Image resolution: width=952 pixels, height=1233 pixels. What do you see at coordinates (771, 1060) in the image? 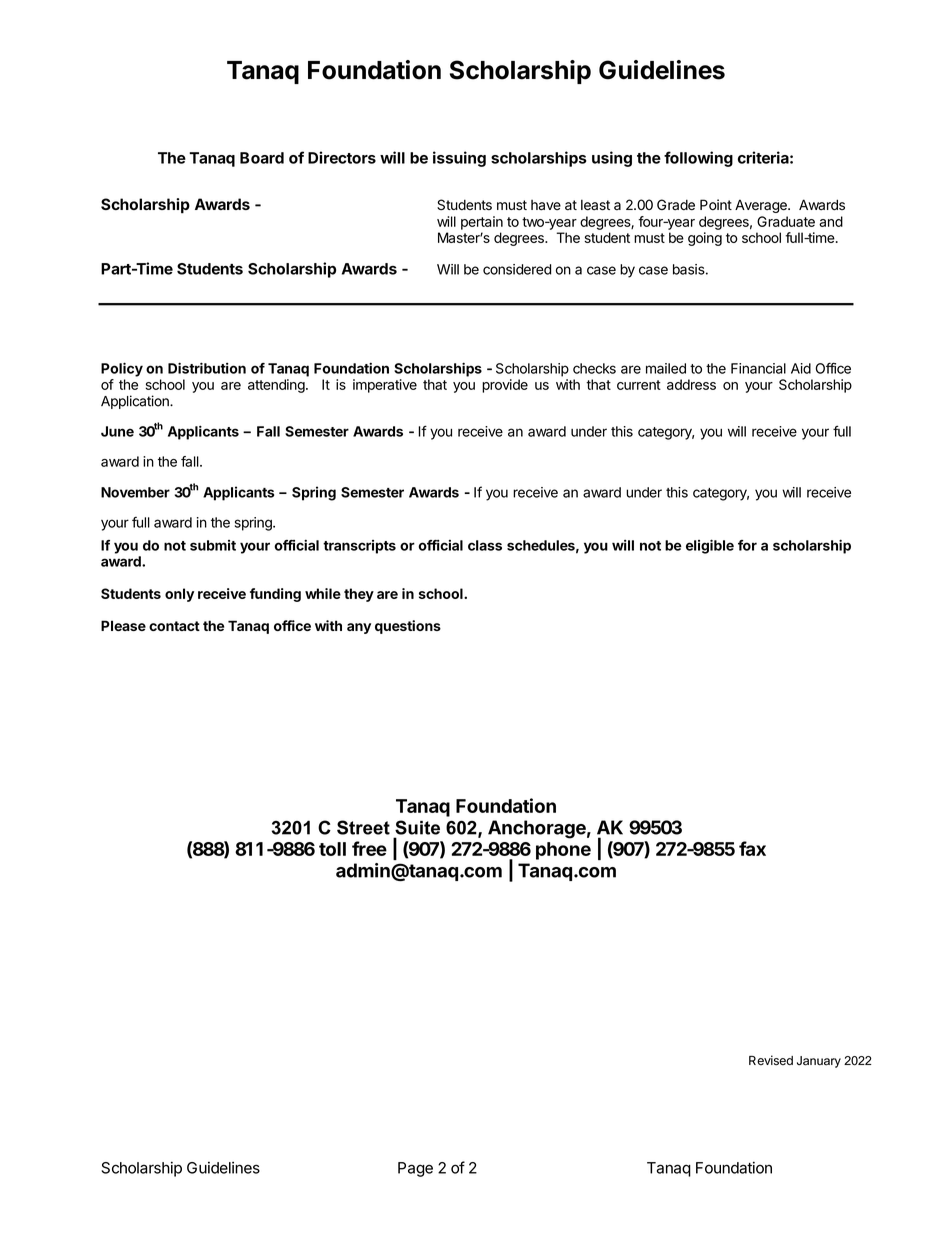
I see `Revised` at bounding box center [771, 1060].
